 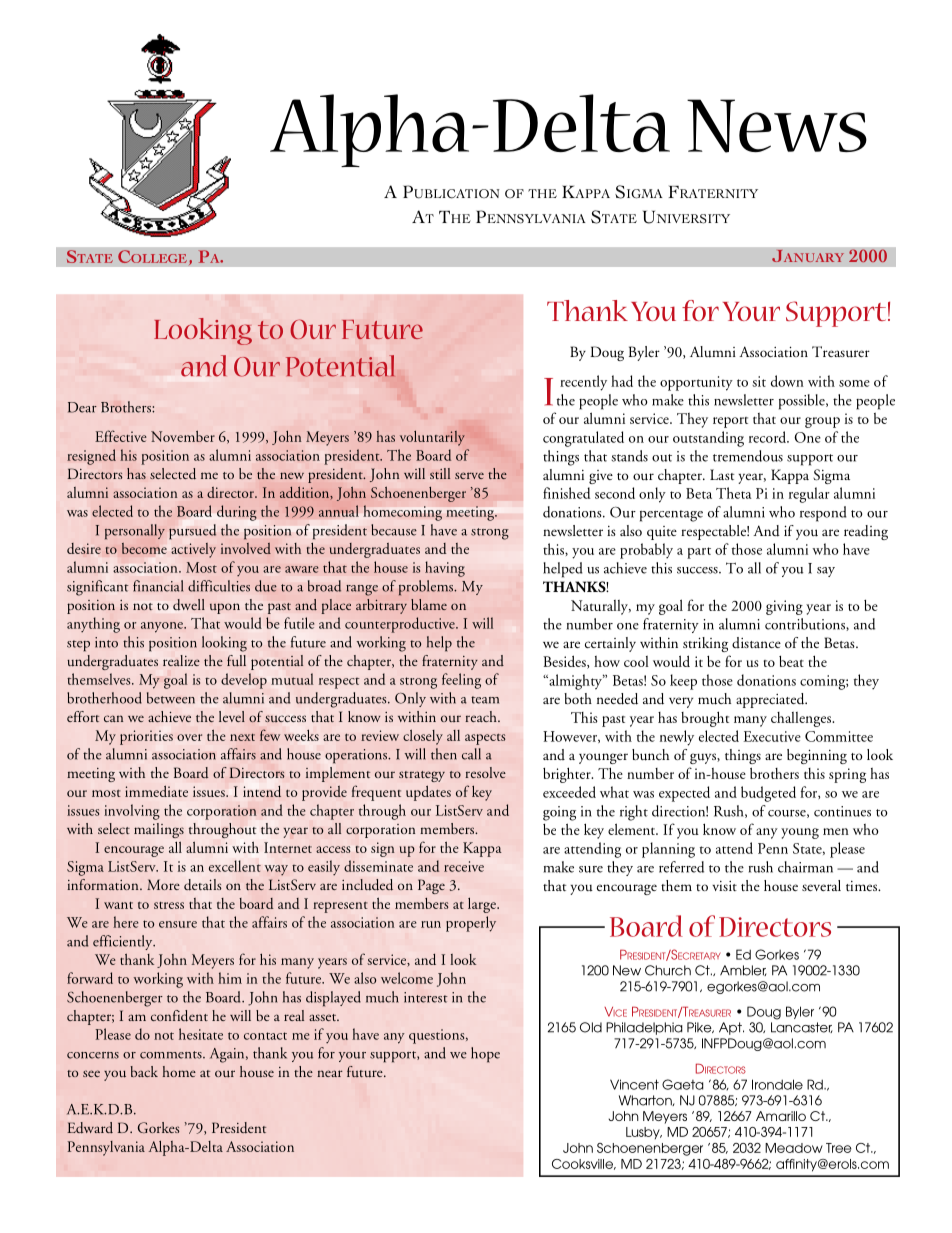 I want to click on Edward, so click(x=90, y=1127).
